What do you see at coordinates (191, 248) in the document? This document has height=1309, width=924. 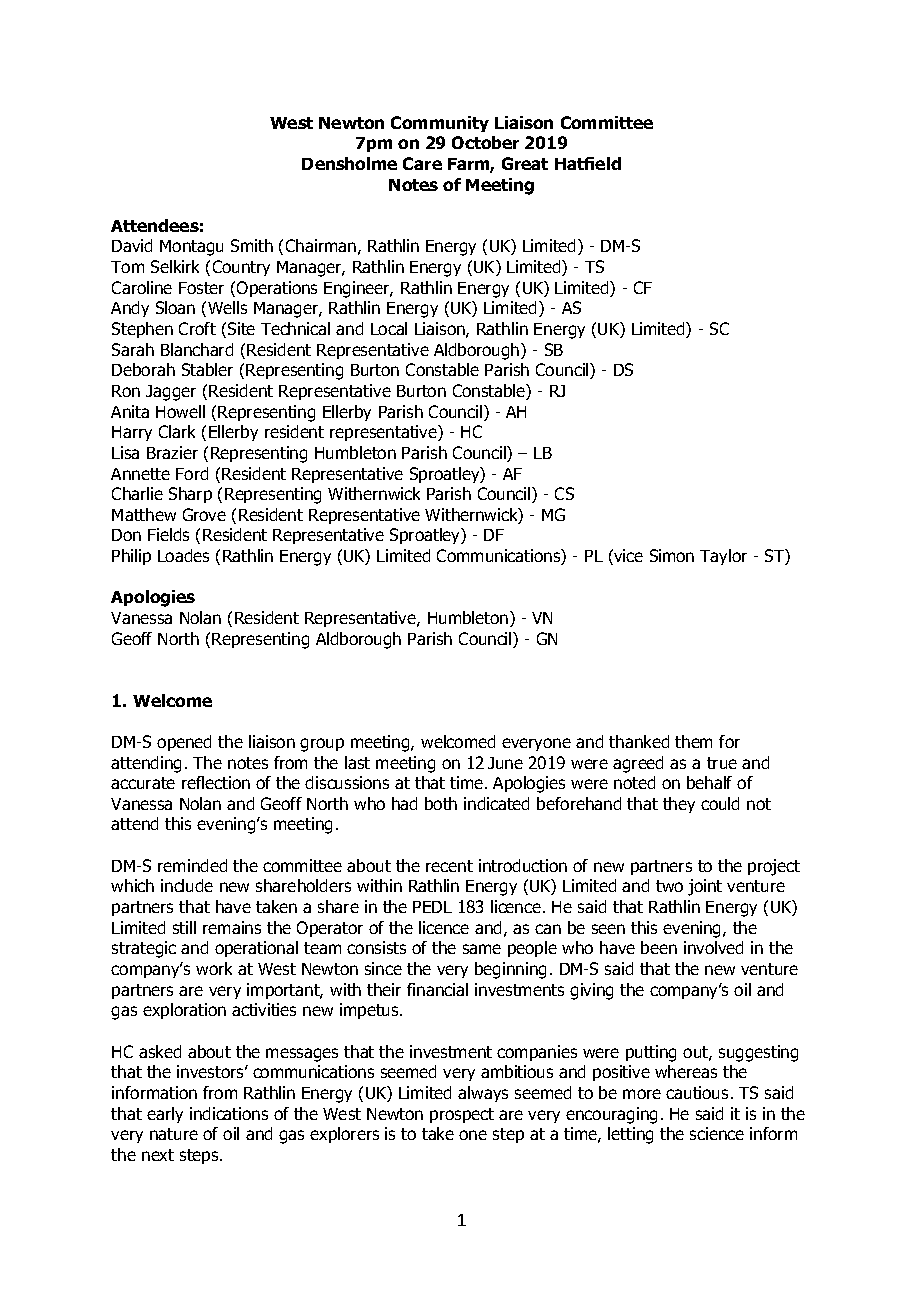 I see `Montagu` at bounding box center [191, 248].
